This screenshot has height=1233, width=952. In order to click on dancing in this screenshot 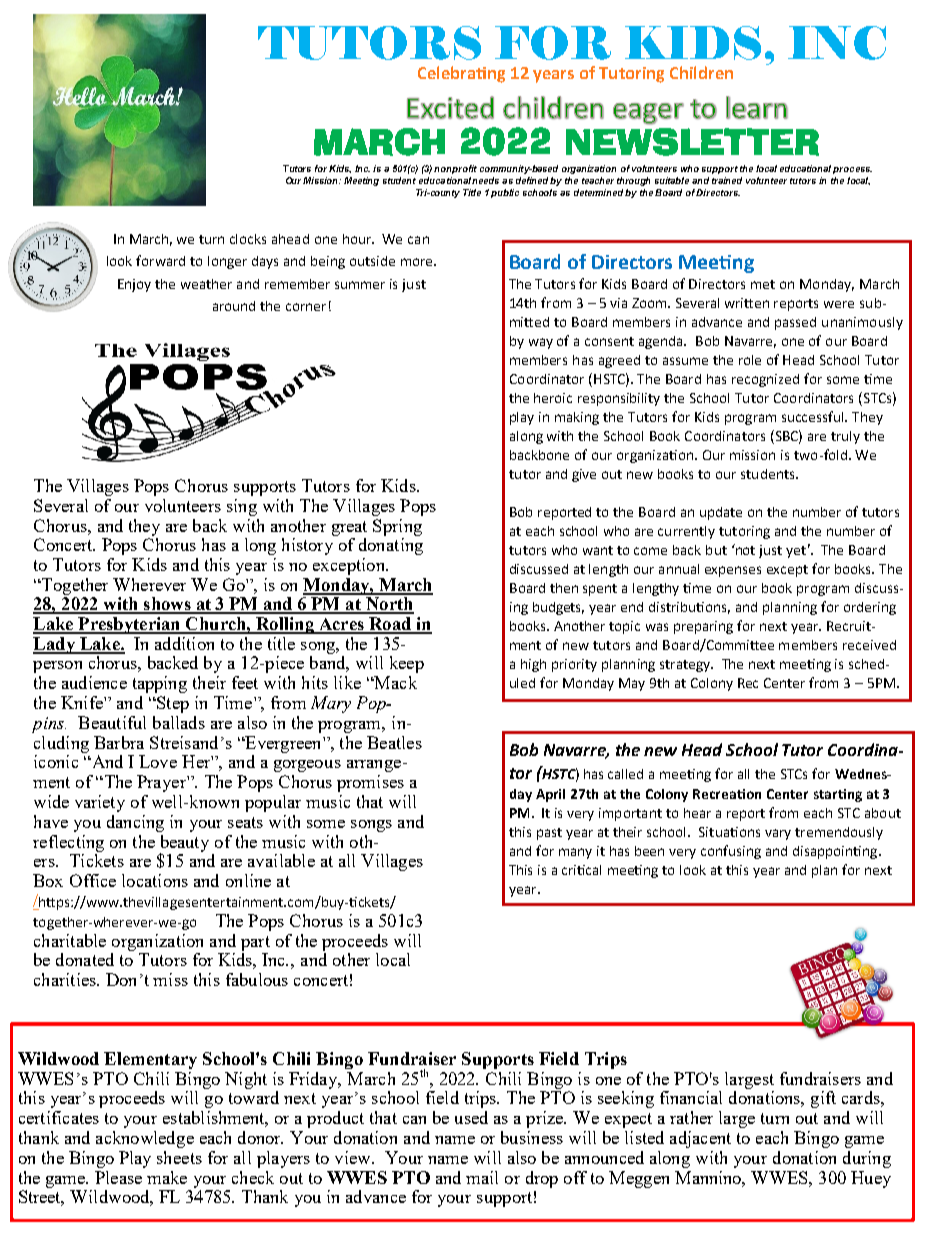, I will do `click(135, 823)`.
